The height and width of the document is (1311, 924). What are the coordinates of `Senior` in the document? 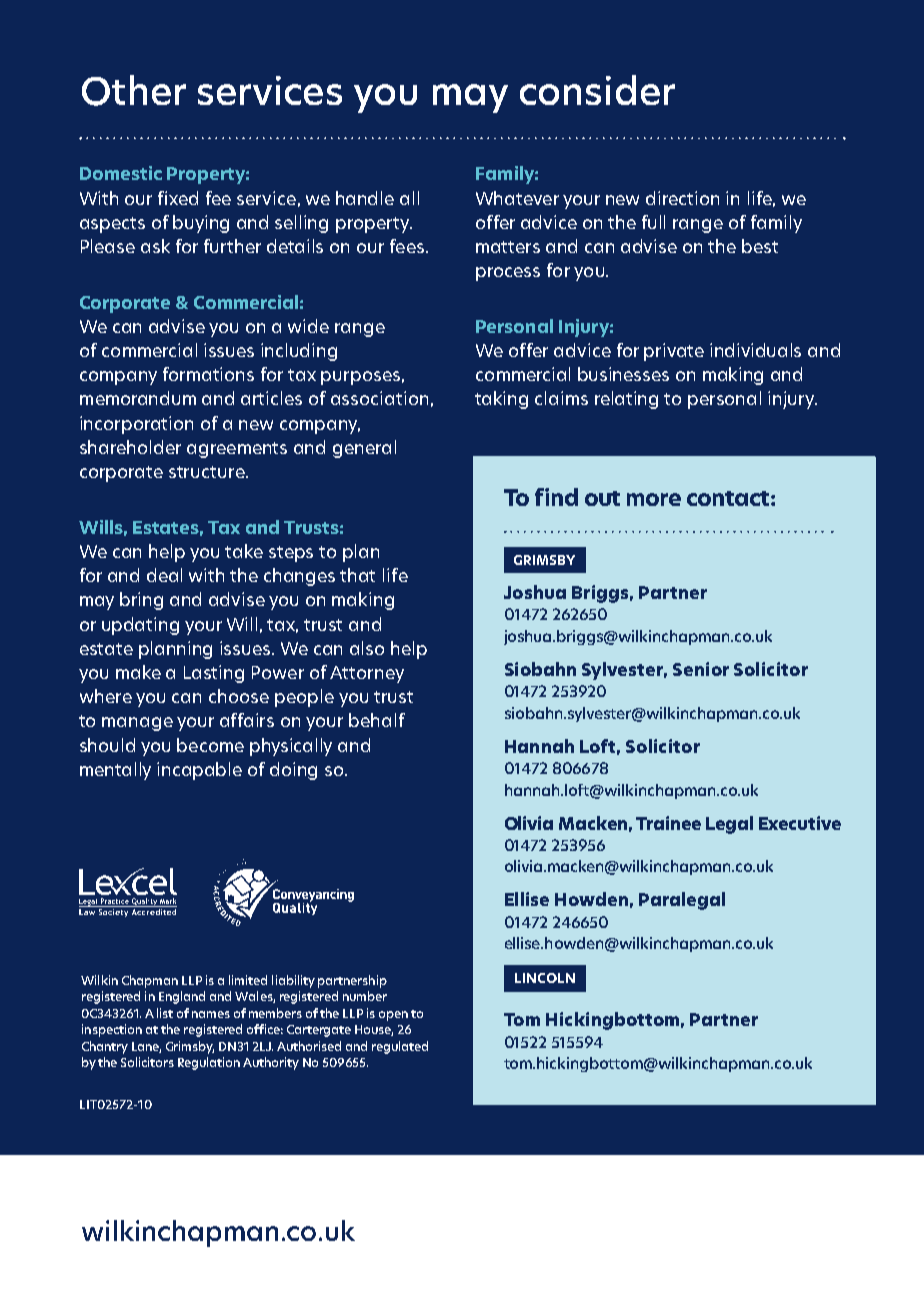 It's located at (701, 669).
